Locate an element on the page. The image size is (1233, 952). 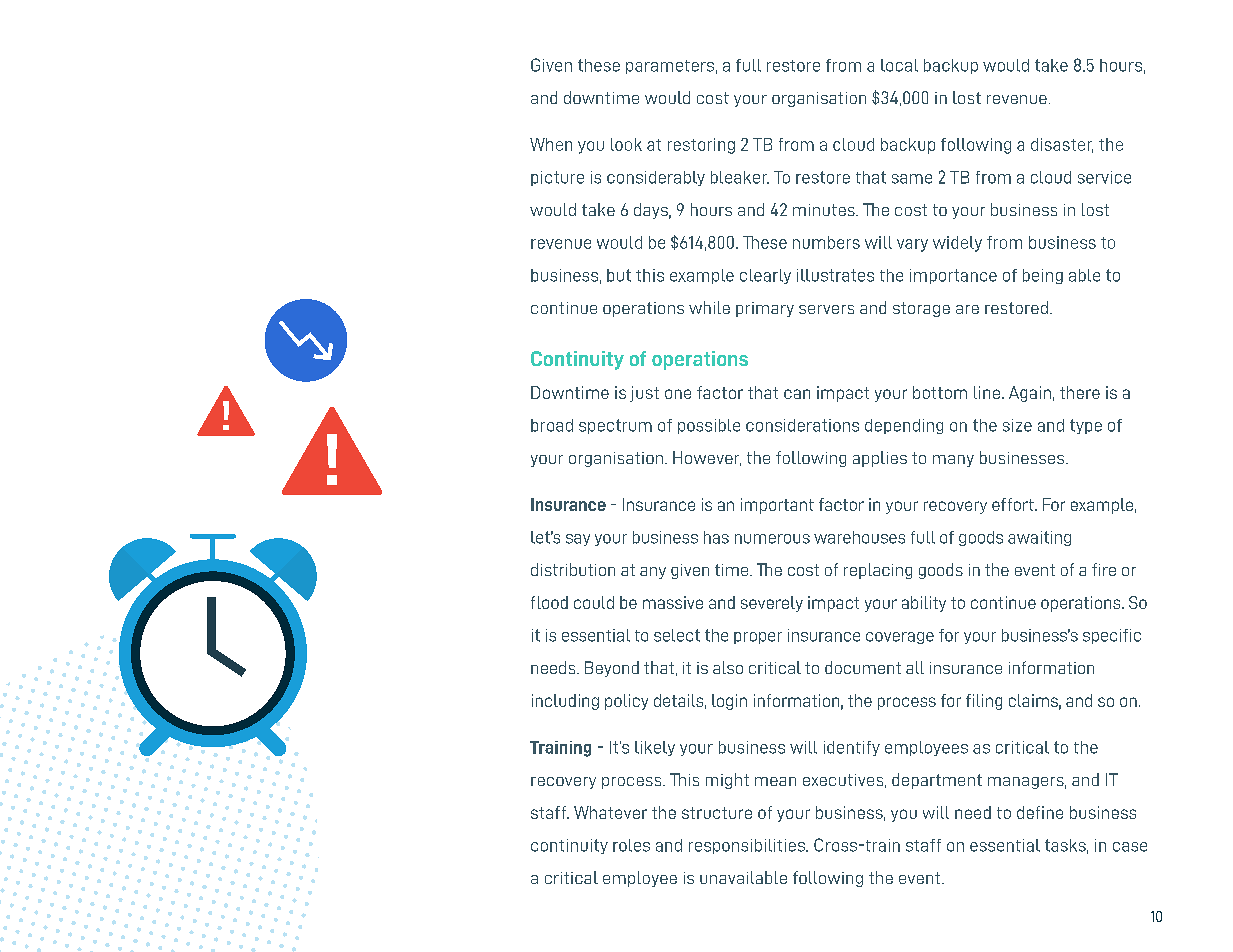
disaster is located at coordinates (1062, 145).
